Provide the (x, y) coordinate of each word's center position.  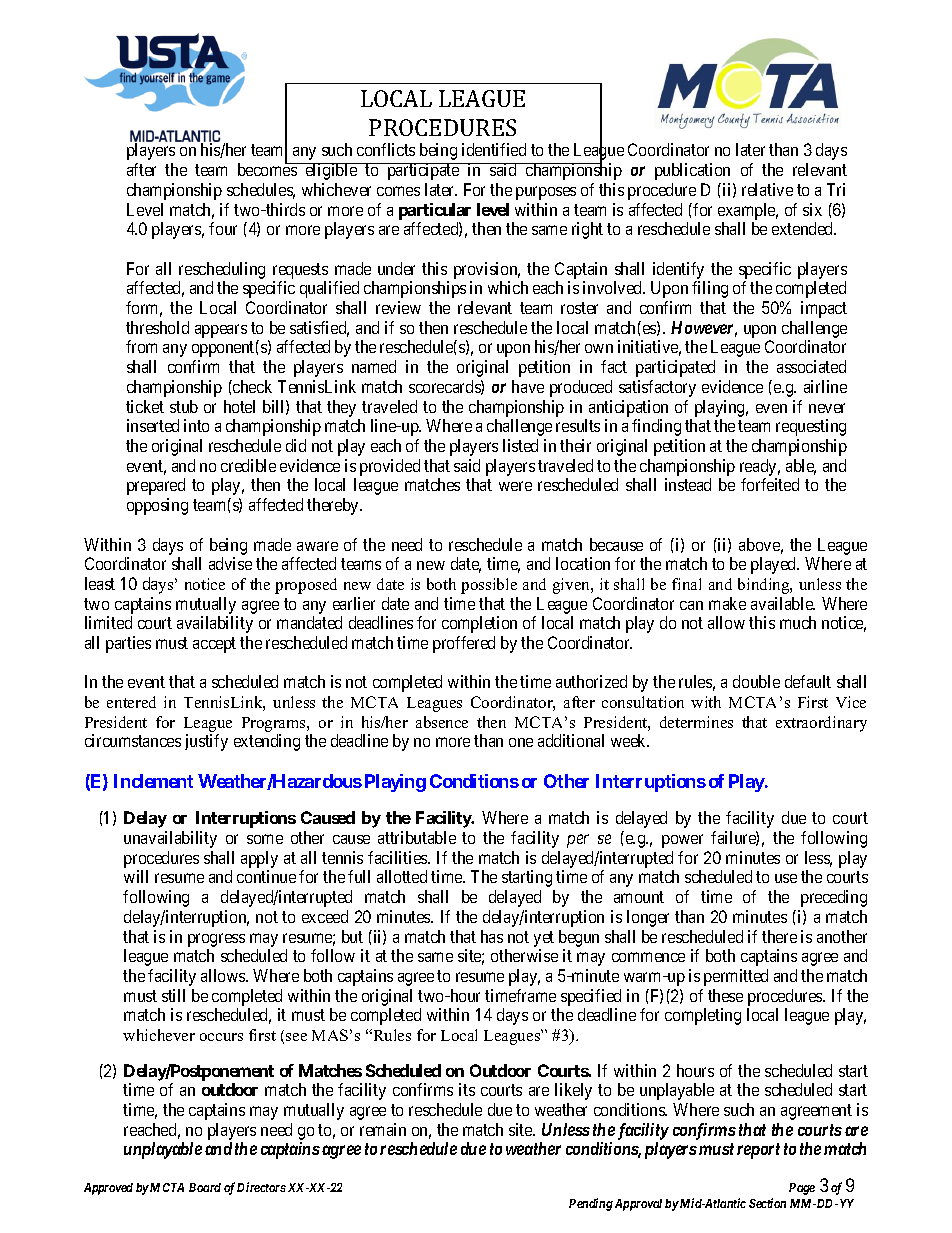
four (223, 228)
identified (494, 149)
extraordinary (821, 724)
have (528, 386)
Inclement (153, 781)
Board (205, 1187)
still (173, 995)
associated (811, 366)
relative (767, 189)
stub (184, 406)
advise (230, 563)
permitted (736, 977)
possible (489, 586)
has (492, 936)
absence (442, 722)
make (727, 603)
